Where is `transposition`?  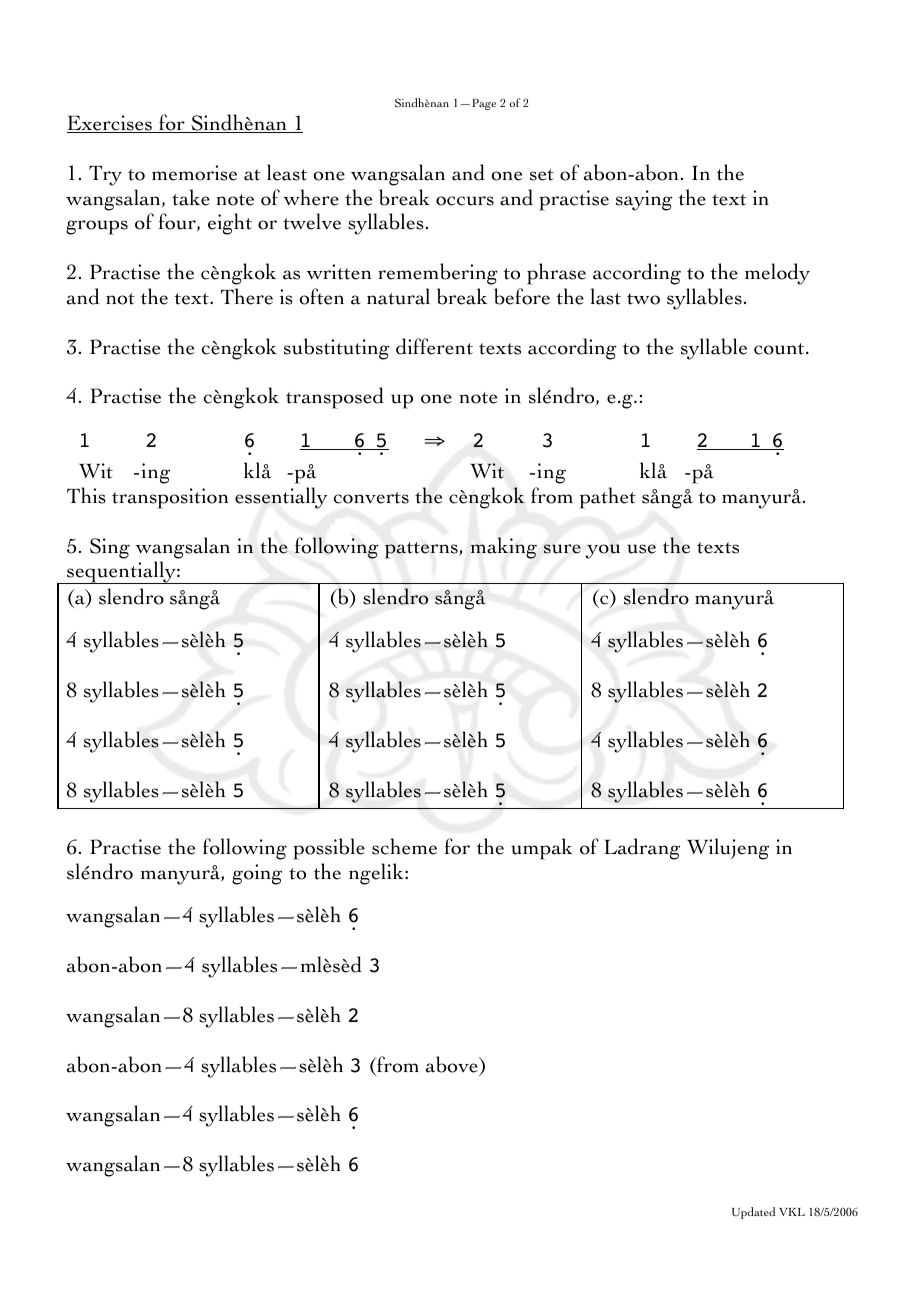
transposition is located at coordinates (170, 498).
